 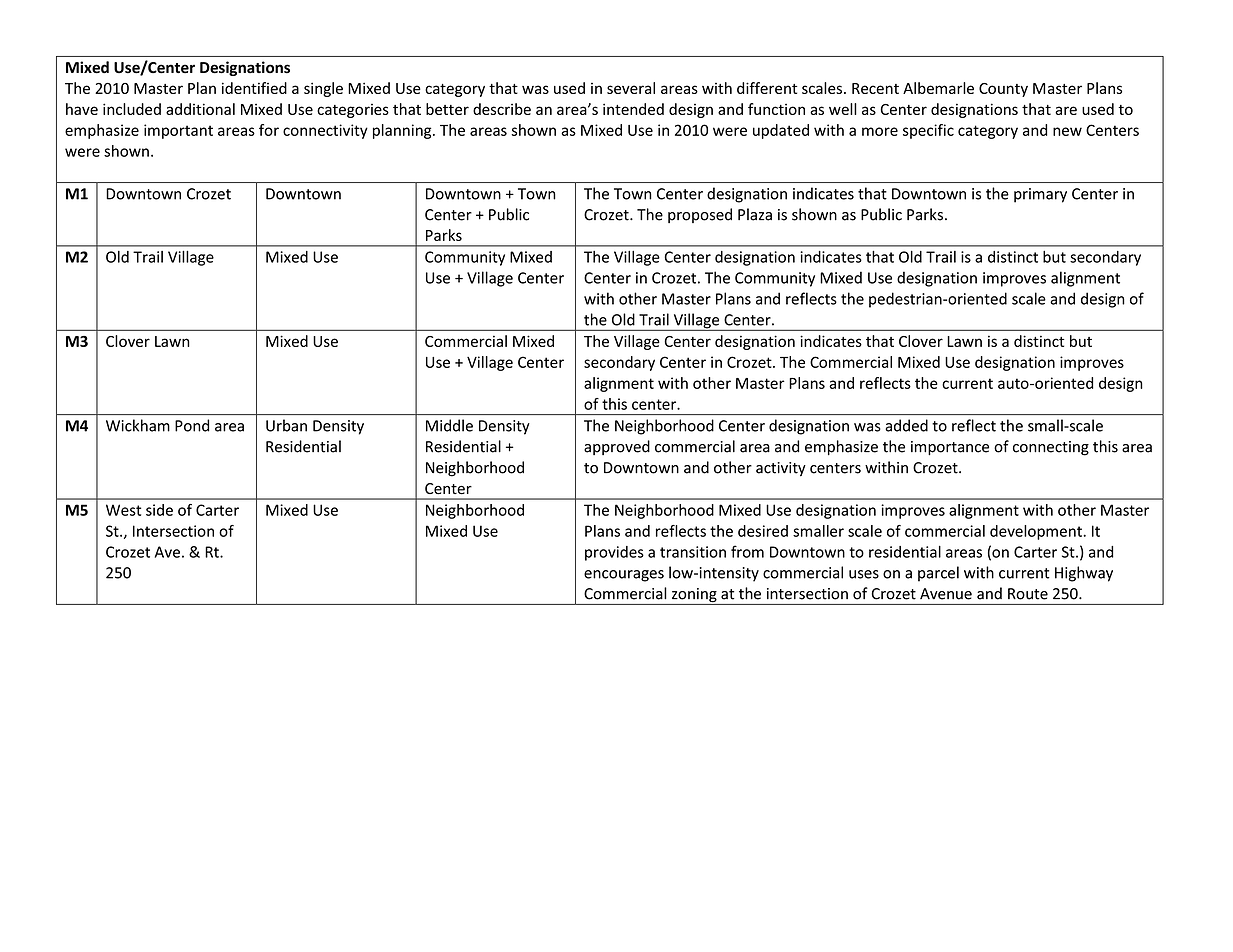 What do you see at coordinates (123, 510) in the document?
I see `West` at bounding box center [123, 510].
